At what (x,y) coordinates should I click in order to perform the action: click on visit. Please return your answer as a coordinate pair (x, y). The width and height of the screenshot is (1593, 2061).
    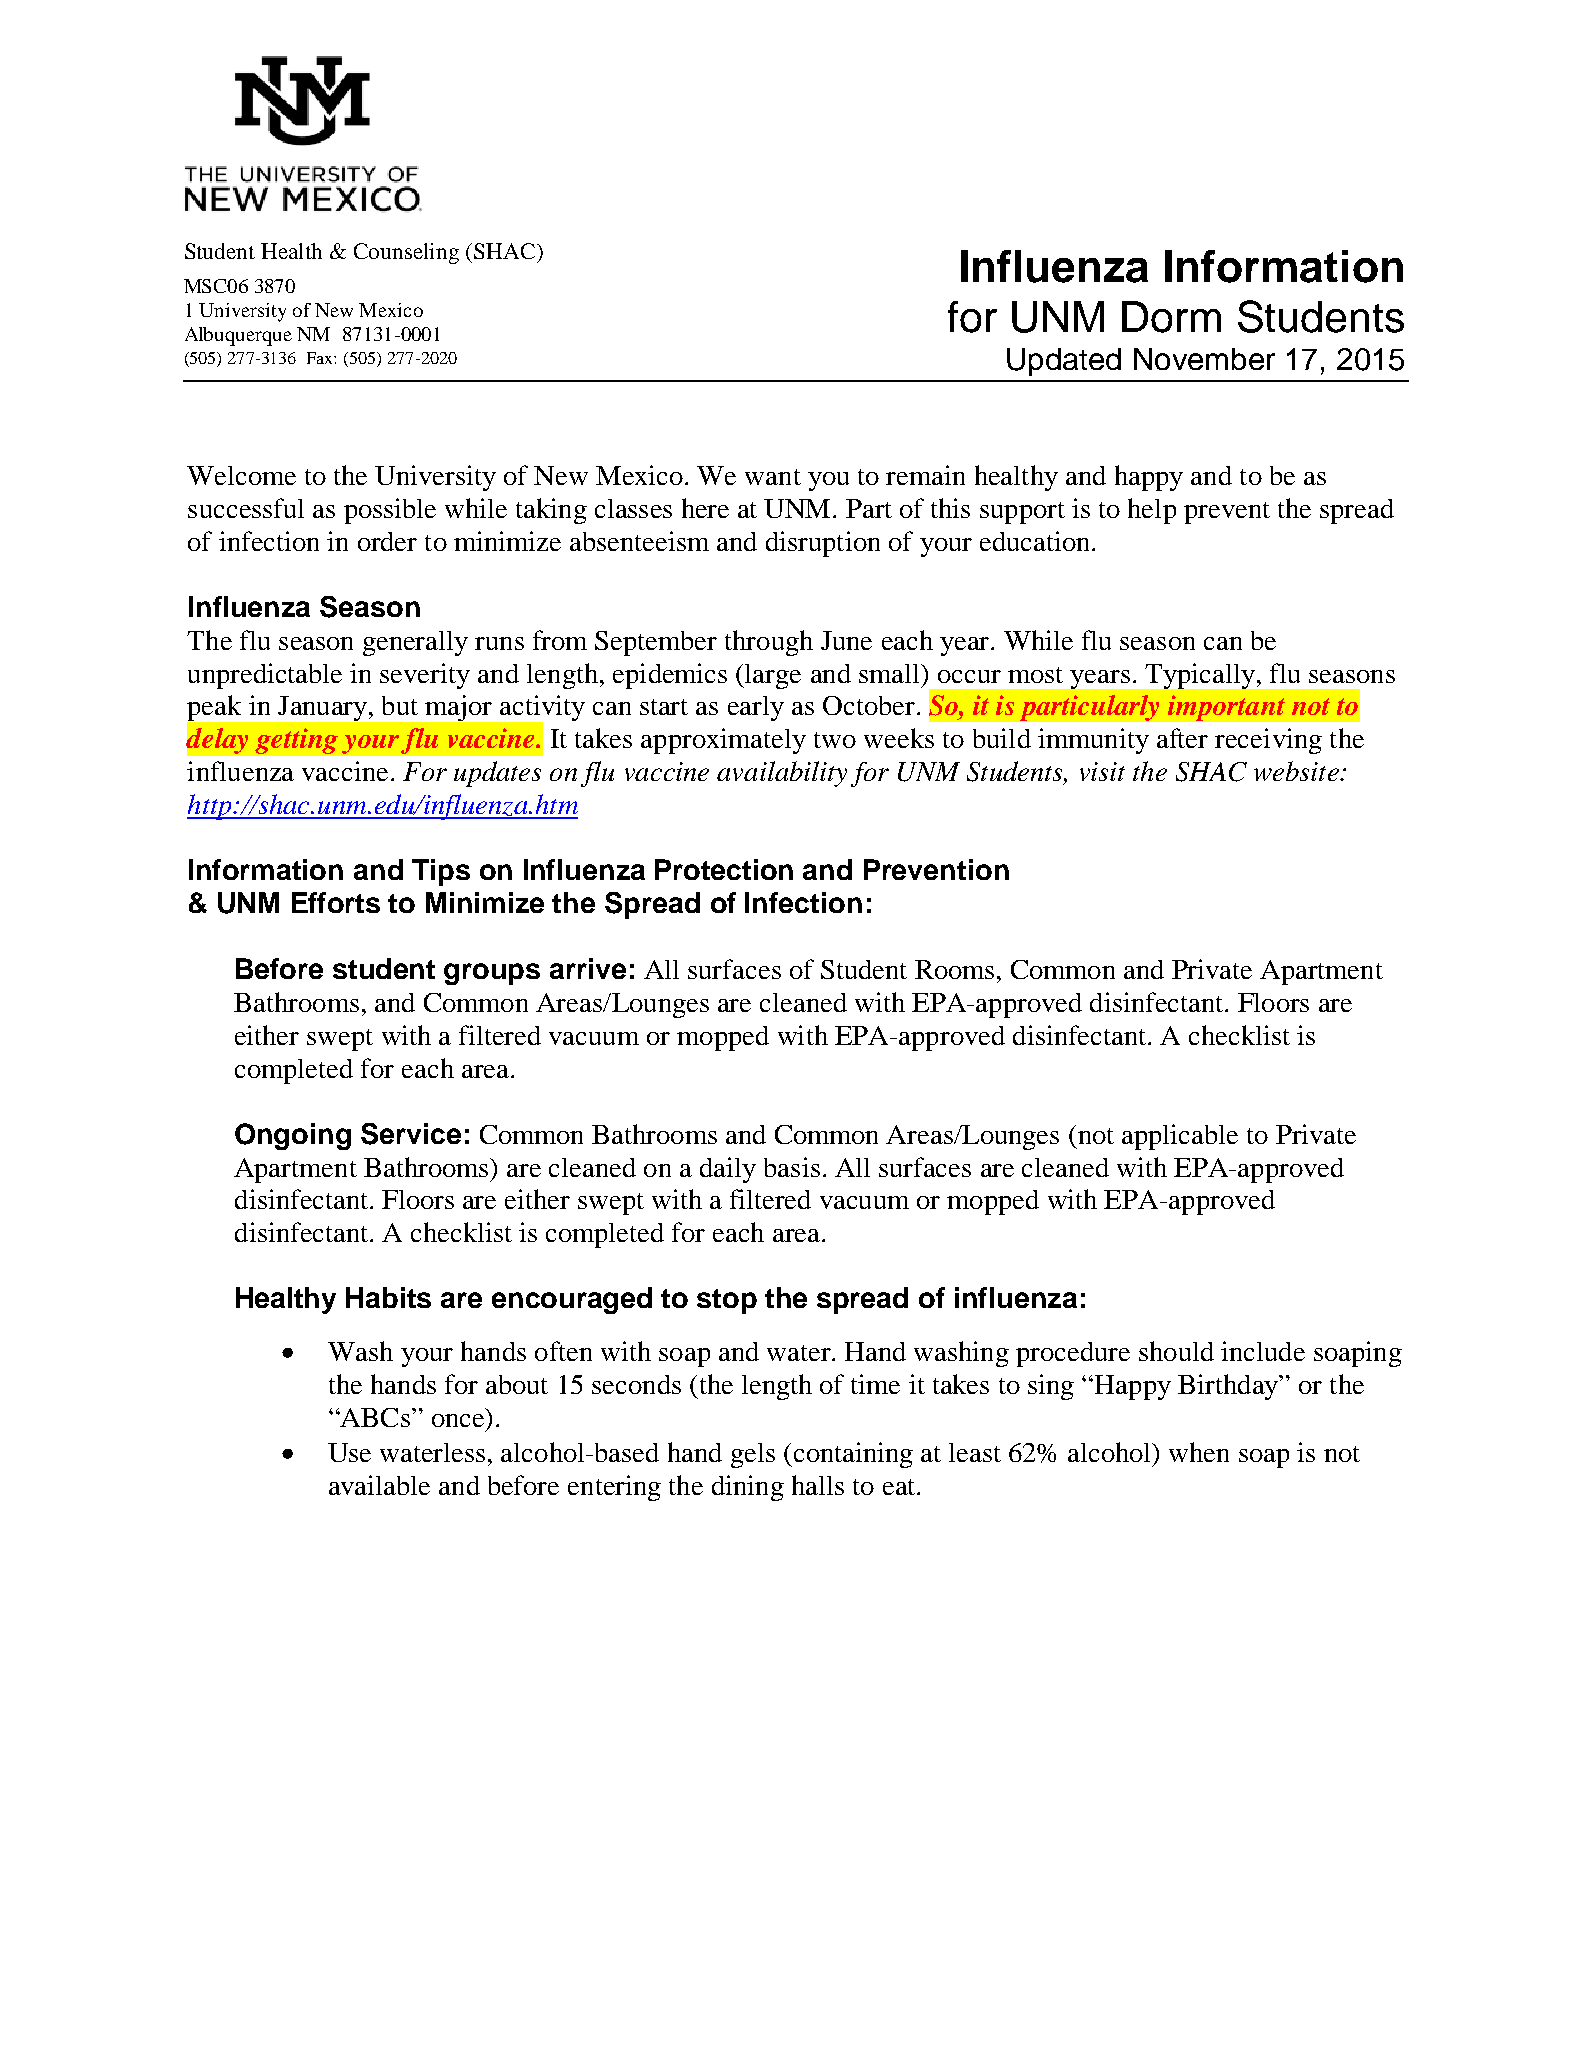
    Looking at the image, I should click on (1102, 771).
